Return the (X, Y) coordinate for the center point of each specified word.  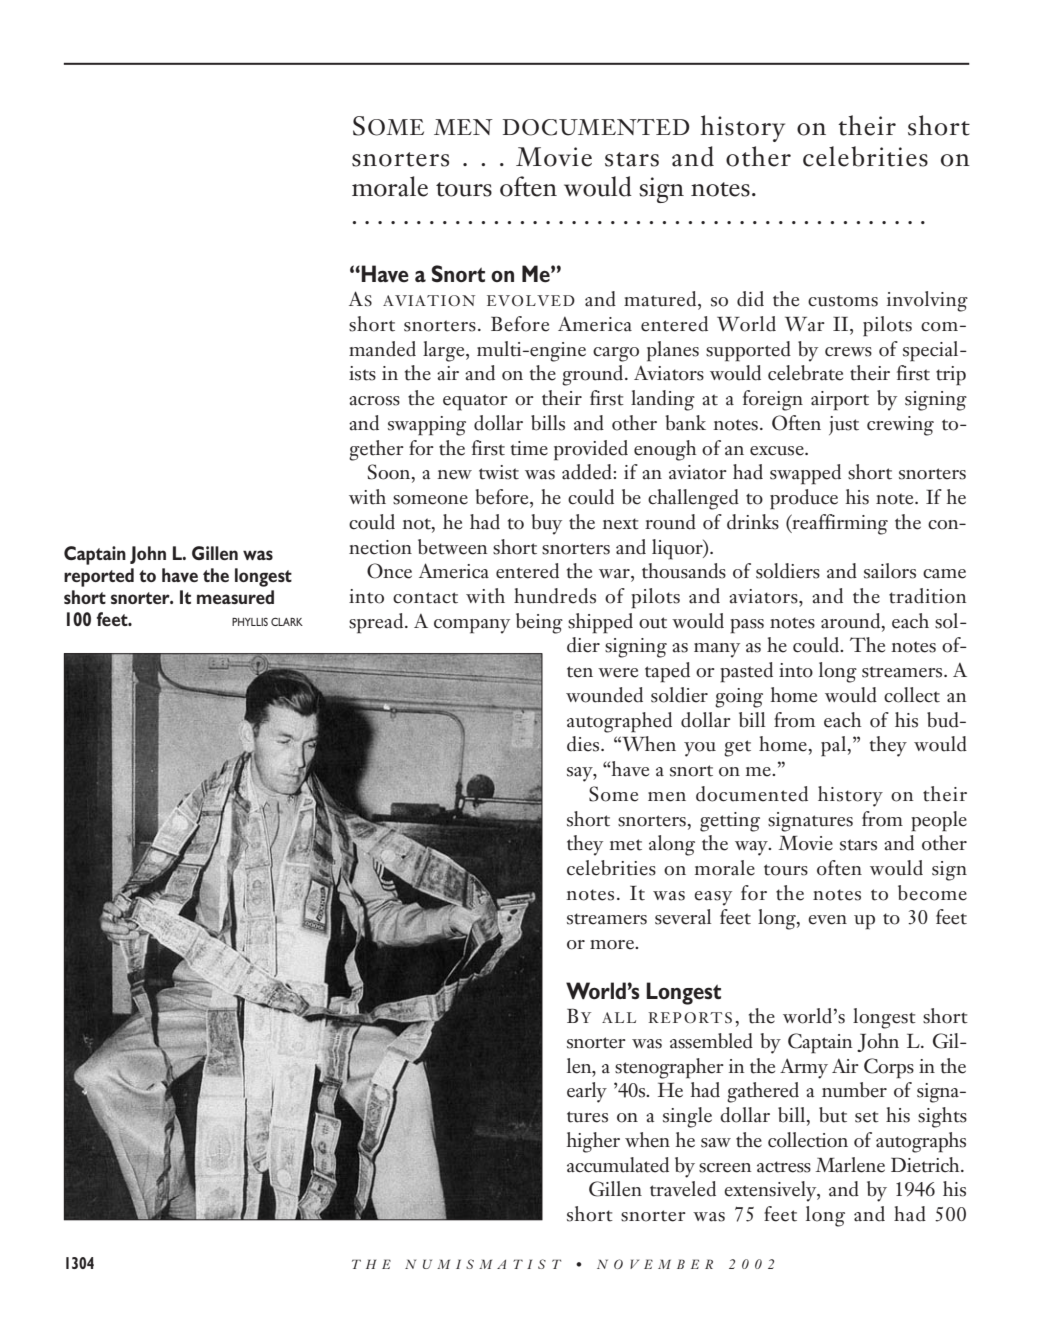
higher (593, 1142)
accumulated (618, 1165)
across (374, 401)
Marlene (850, 1165)
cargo (616, 354)
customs (843, 301)
